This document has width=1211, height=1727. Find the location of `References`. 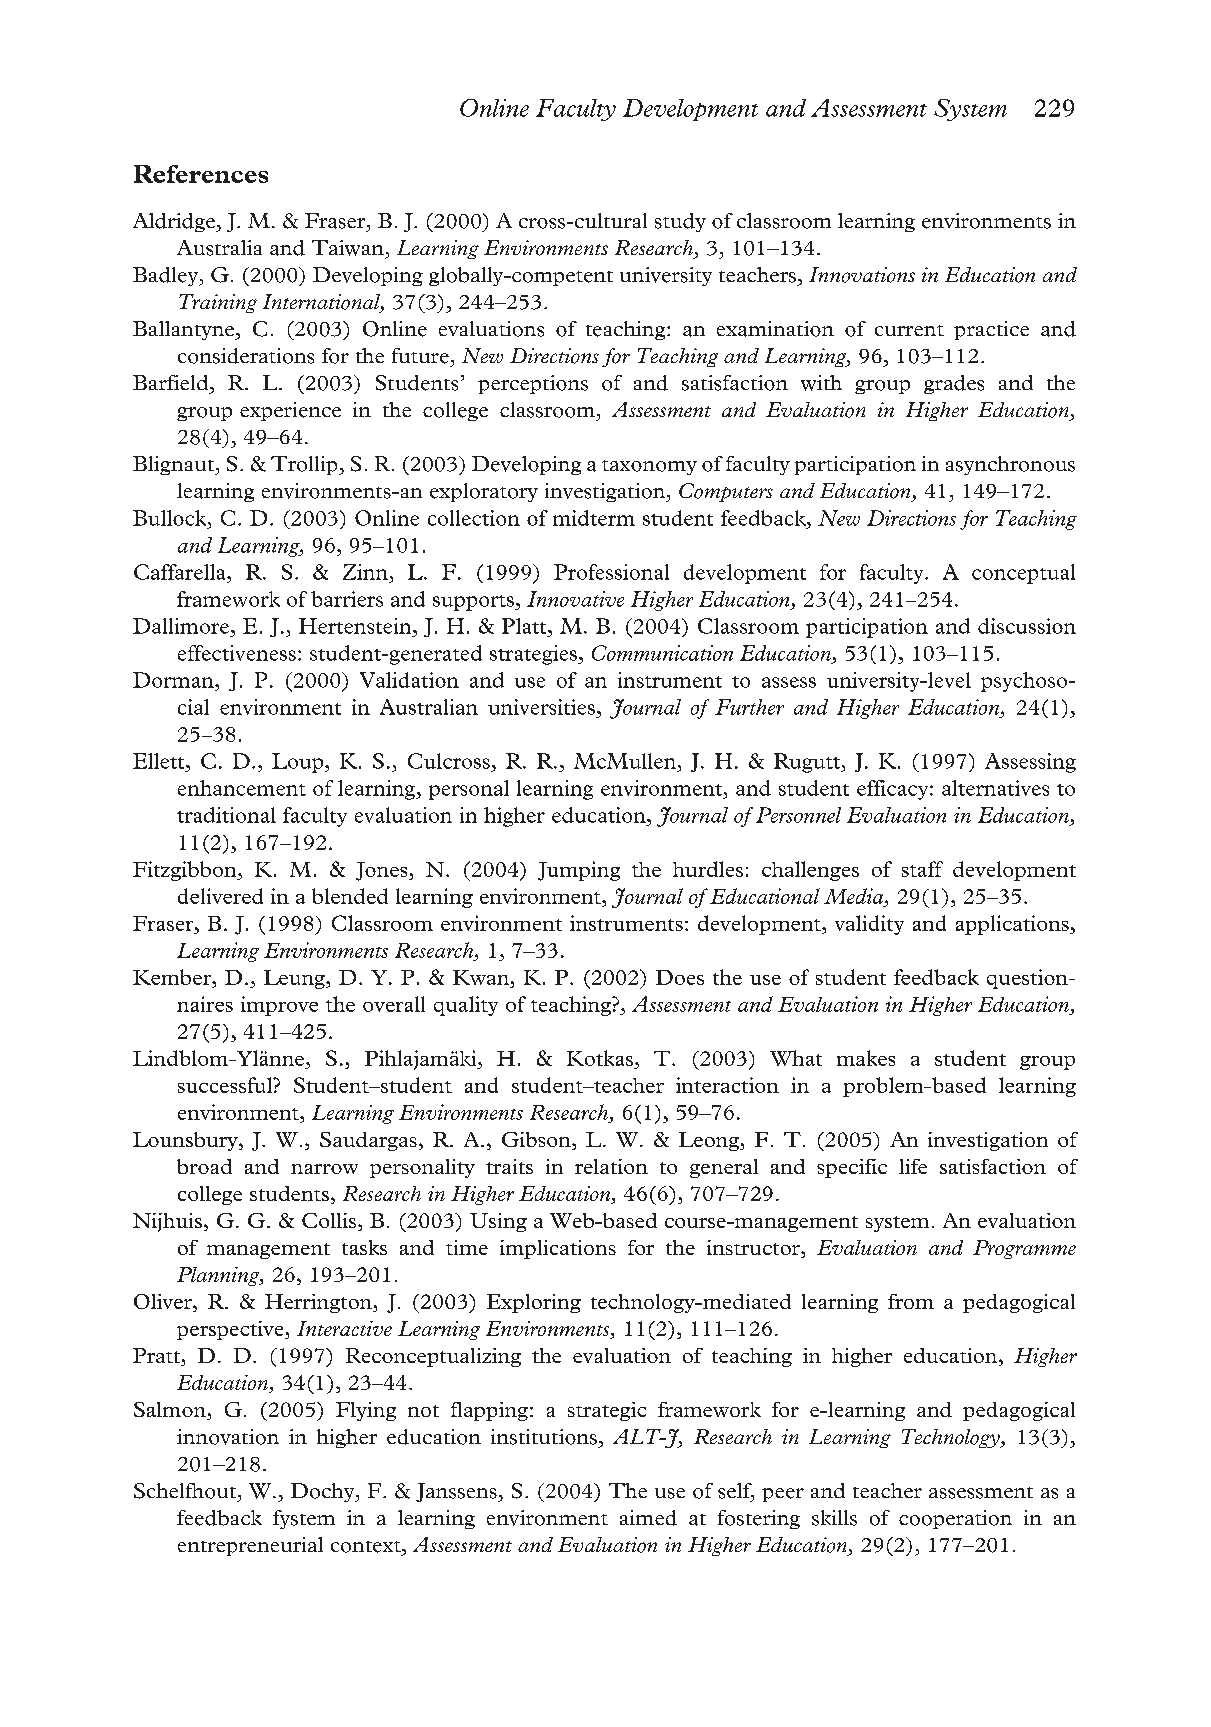

References is located at coordinates (201, 174).
